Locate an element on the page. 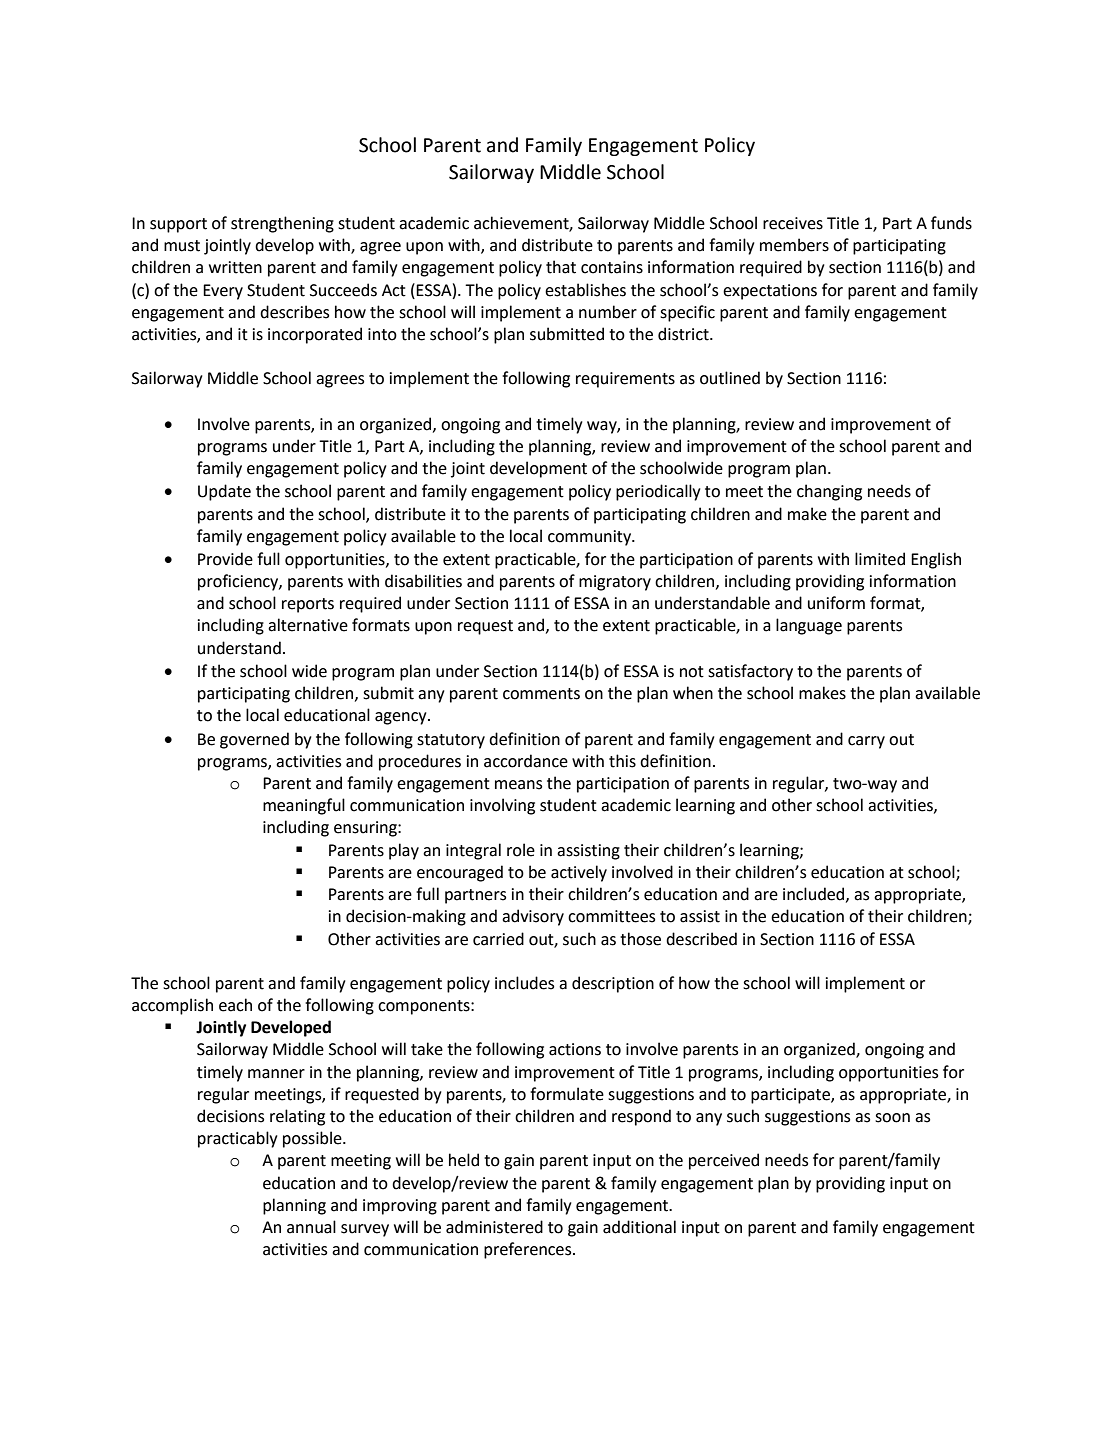 The image size is (1113, 1441). includes is located at coordinates (524, 983).
